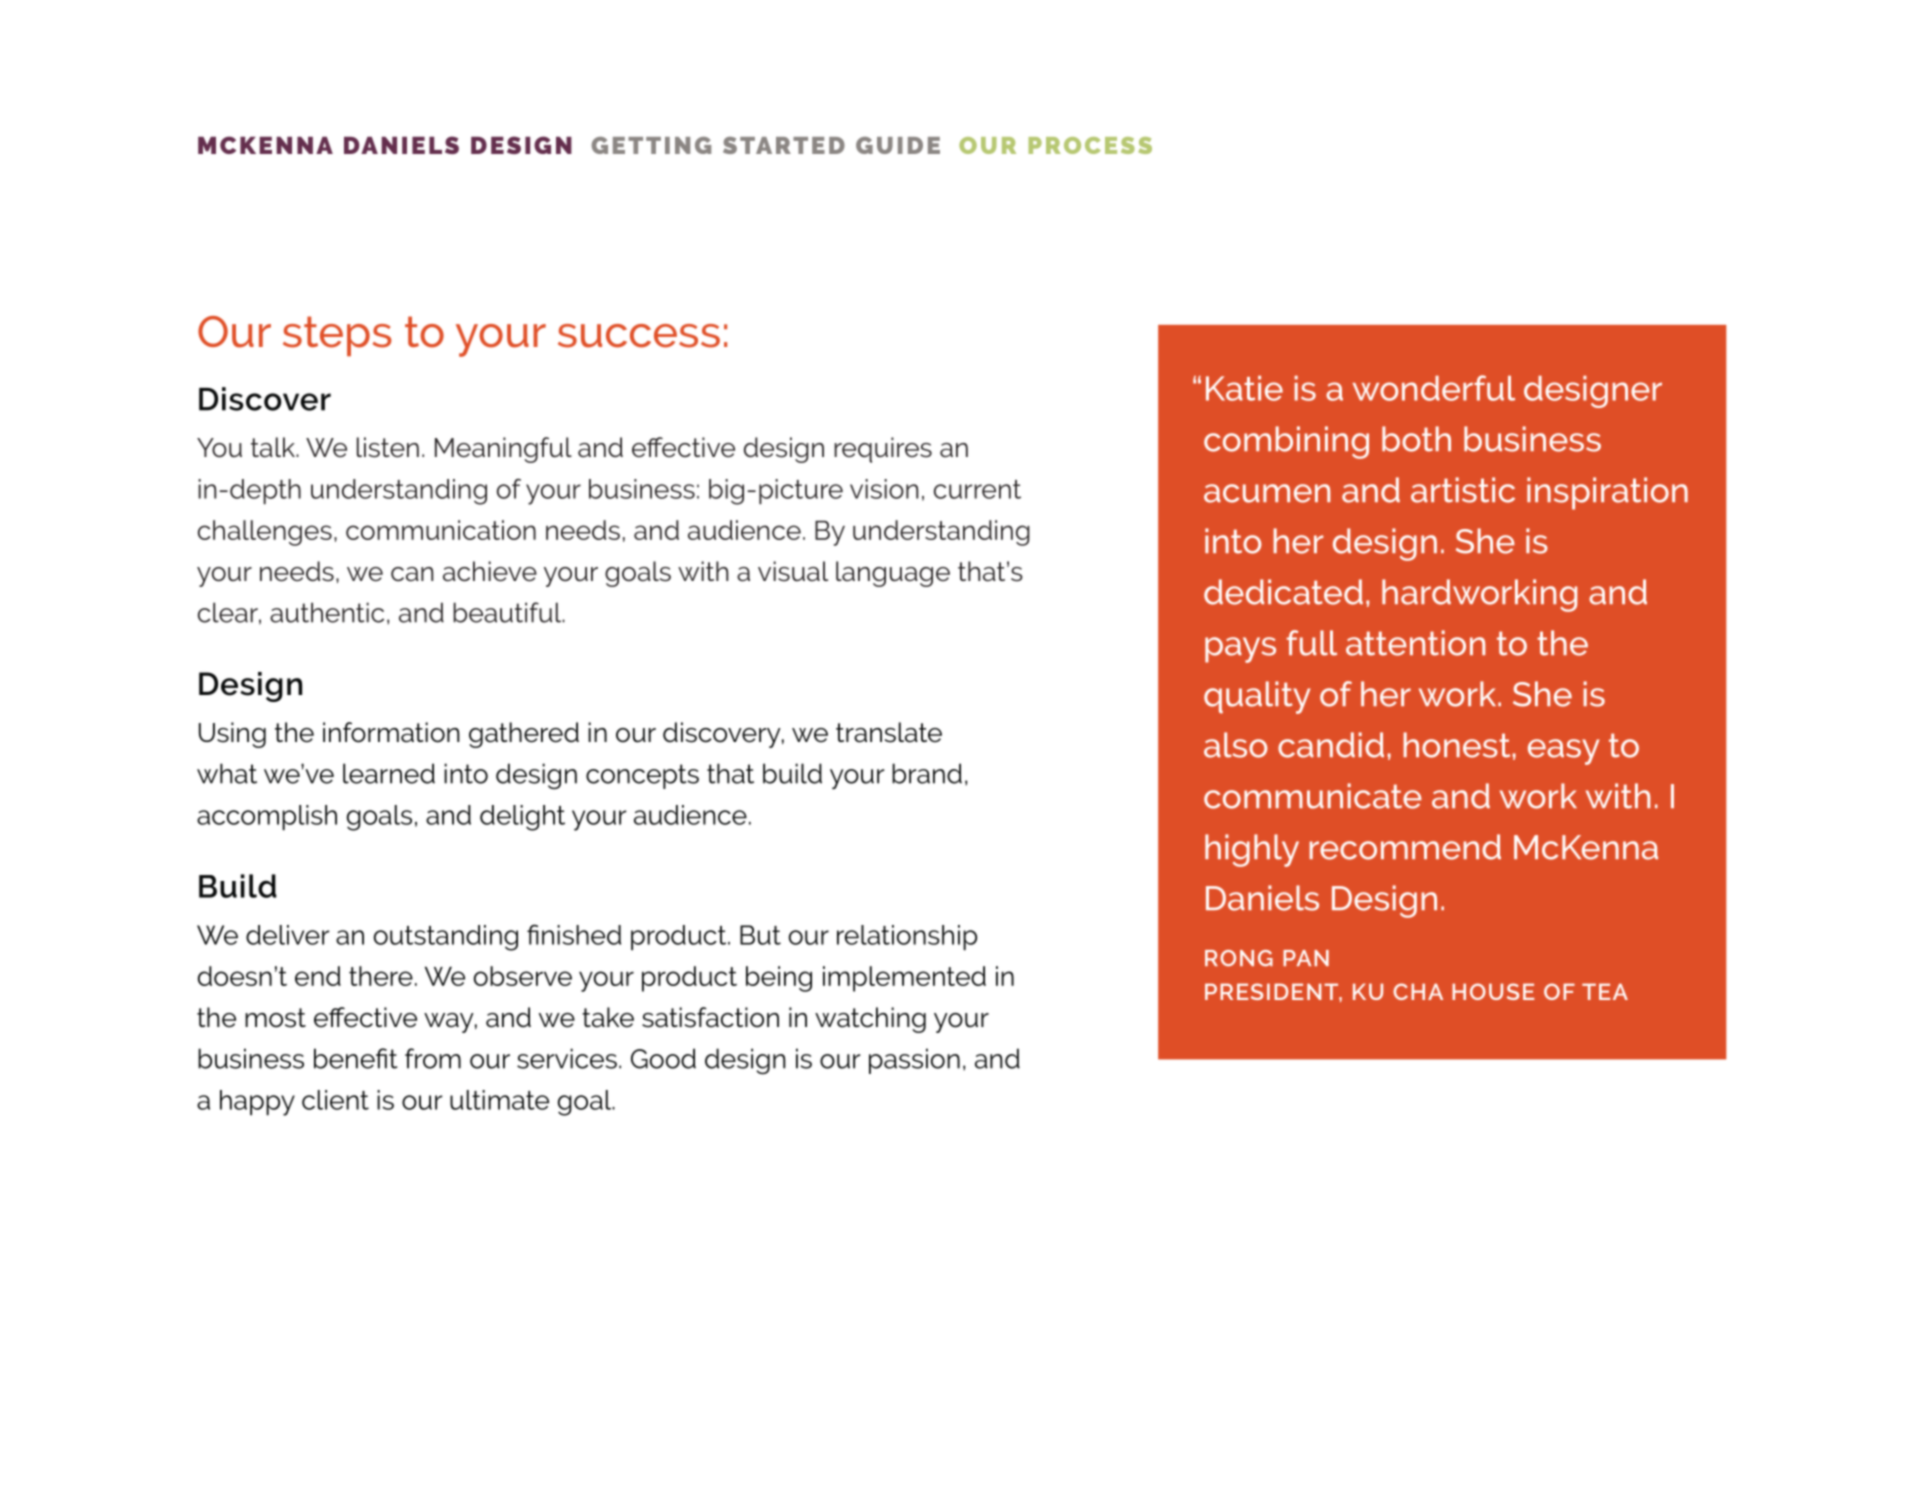 The width and height of the screenshot is (1923, 1486). I want to click on vision, so click(884, 489).
